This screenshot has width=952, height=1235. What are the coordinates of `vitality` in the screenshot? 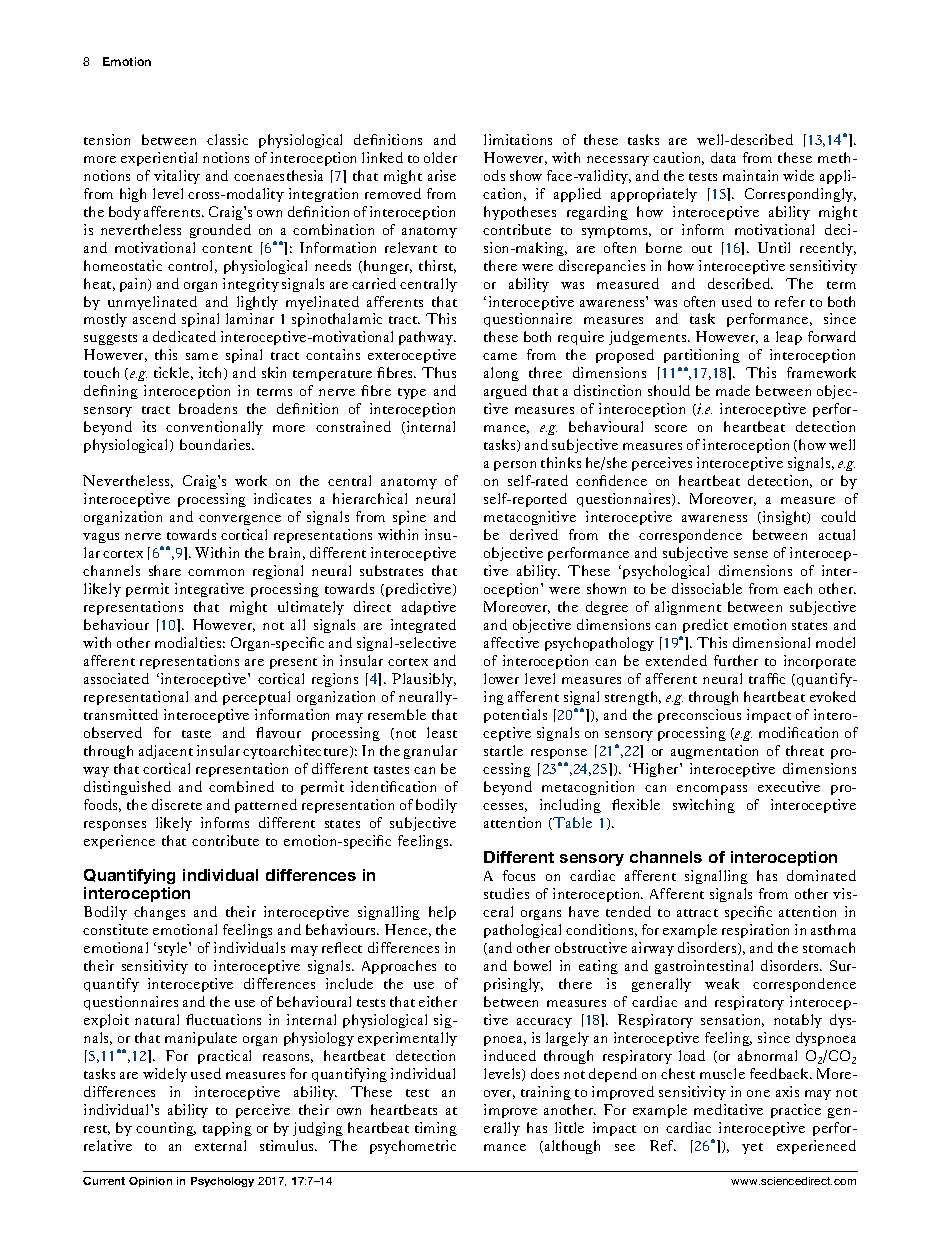 It's located at (177, 177).
